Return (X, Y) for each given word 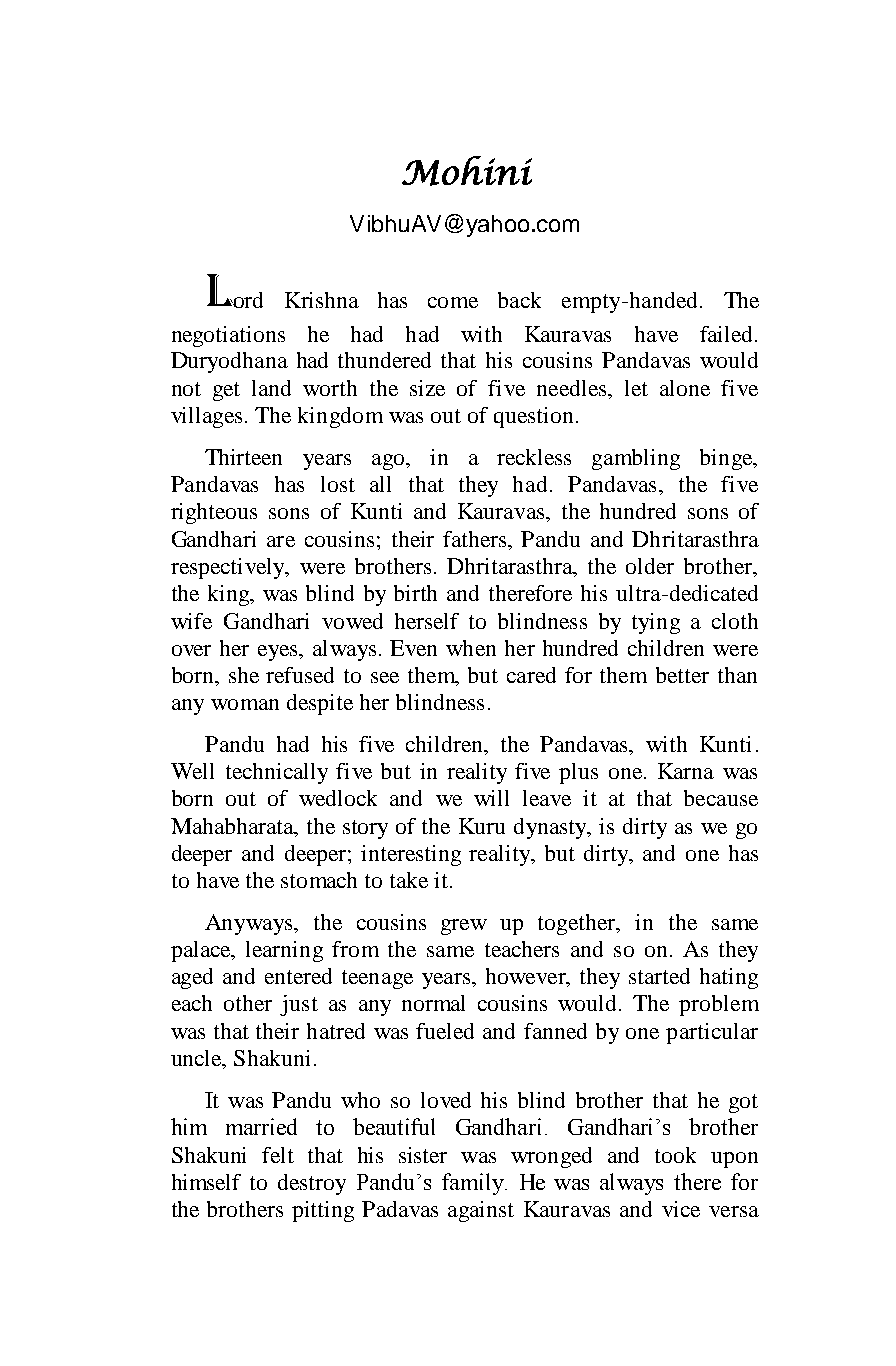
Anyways (250, 924)
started (659, 976)
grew (464, 927)
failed (728, 334)
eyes (279, 653)
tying (656, 623)
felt (278, 1155)
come (453, 302)
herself (427, 621)
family (474, 1184)
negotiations (228, 336)
